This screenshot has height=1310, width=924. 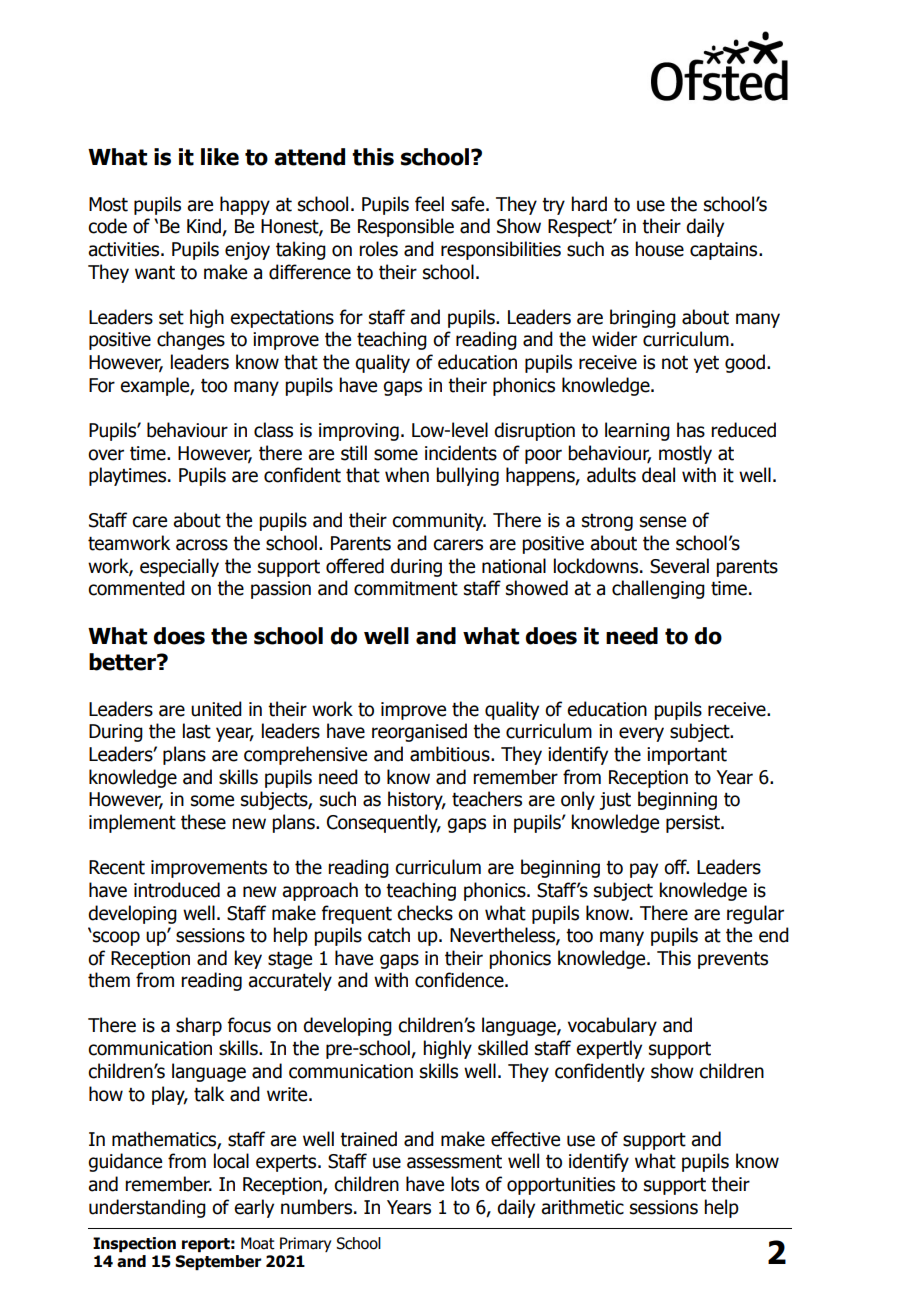 What do you see at coordinates (147, 1208) in the screenshot?
I see `understanding` at bounding box center [147, 1208].
